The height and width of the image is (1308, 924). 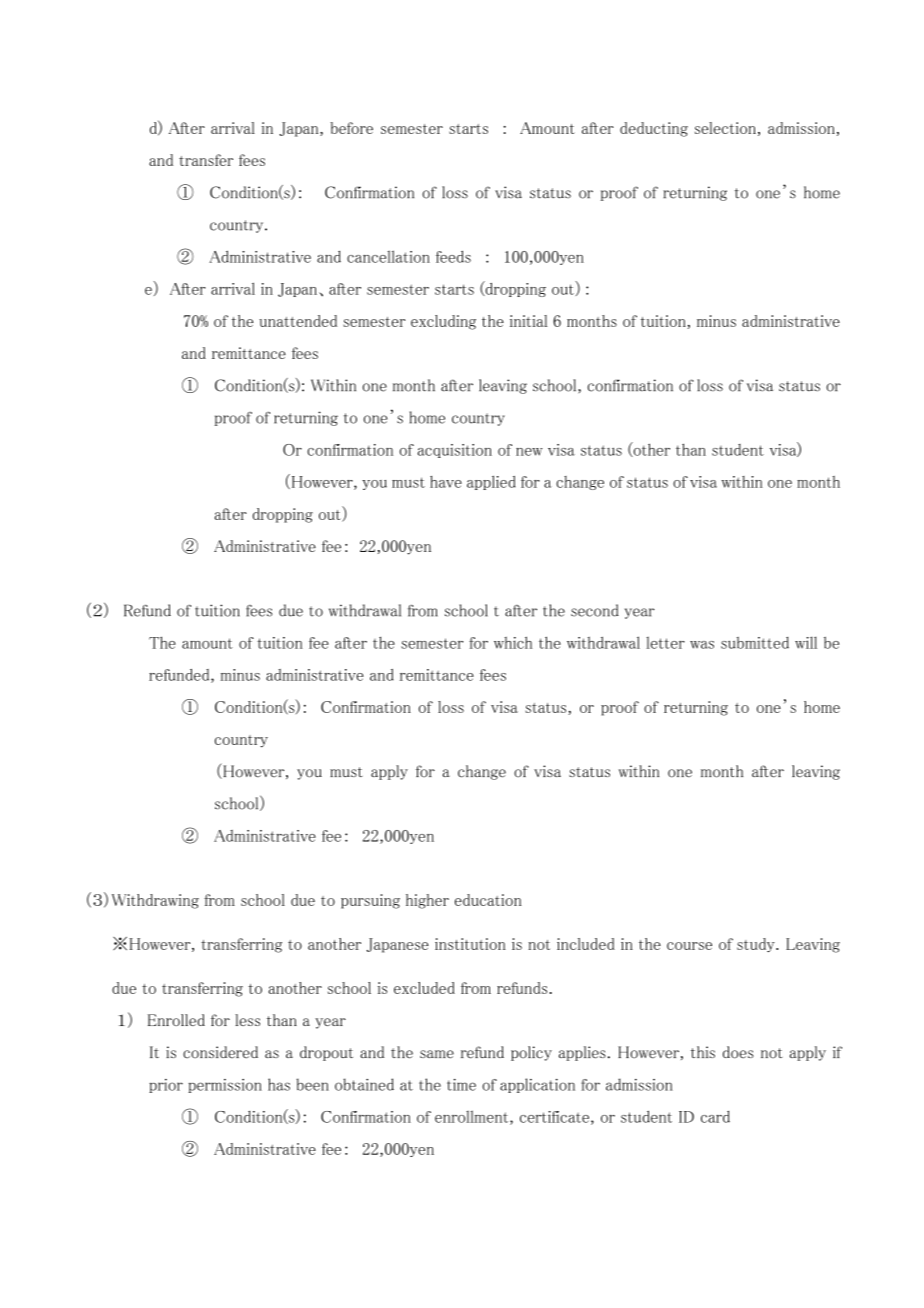 What do you see at coordinates (225, 1086) in the image?
I see `permission` at bounding box center [225, 1086].
